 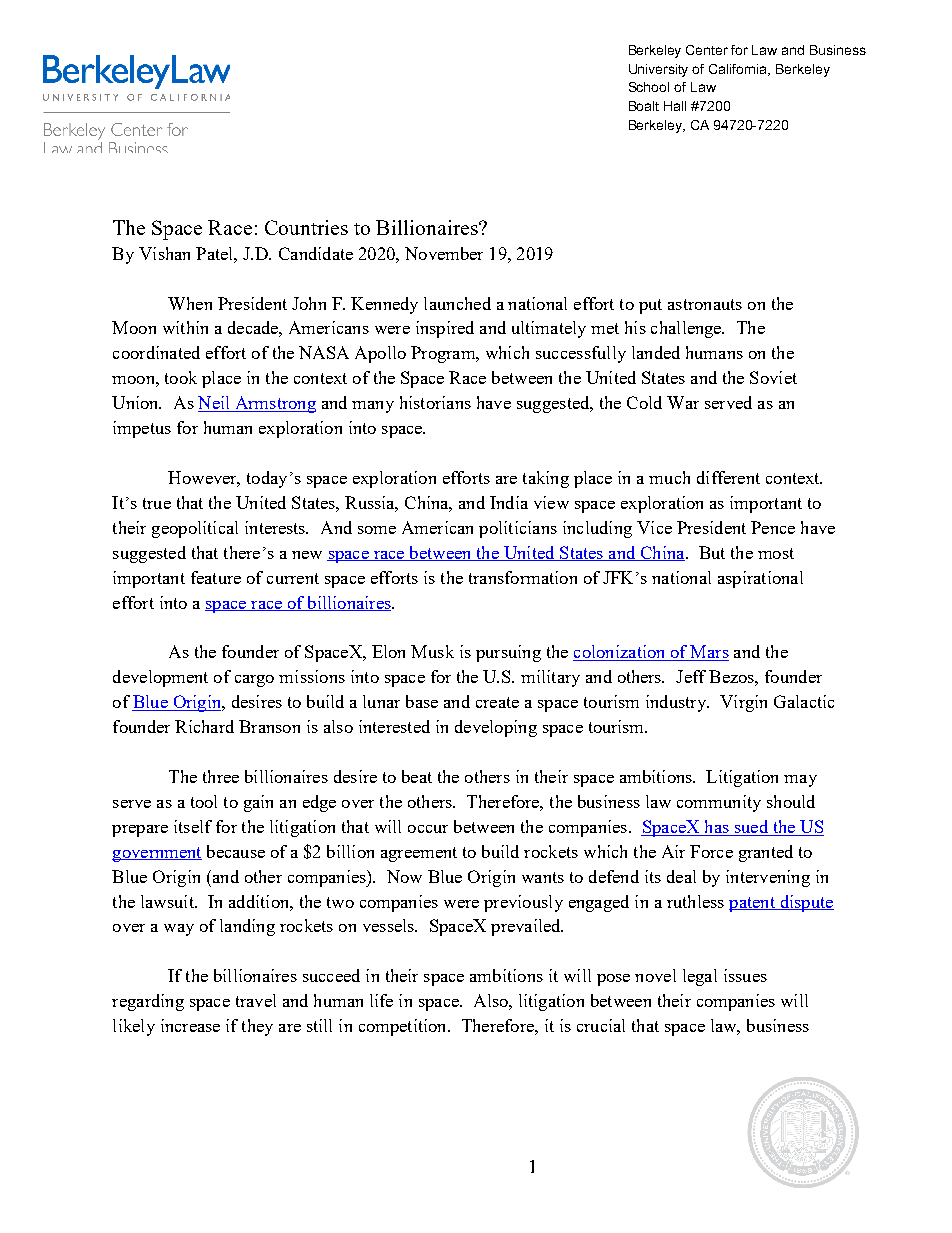 What do you see at coordinates (649, 87) in the image?
I see `School` at bounding box center [649, 87].
